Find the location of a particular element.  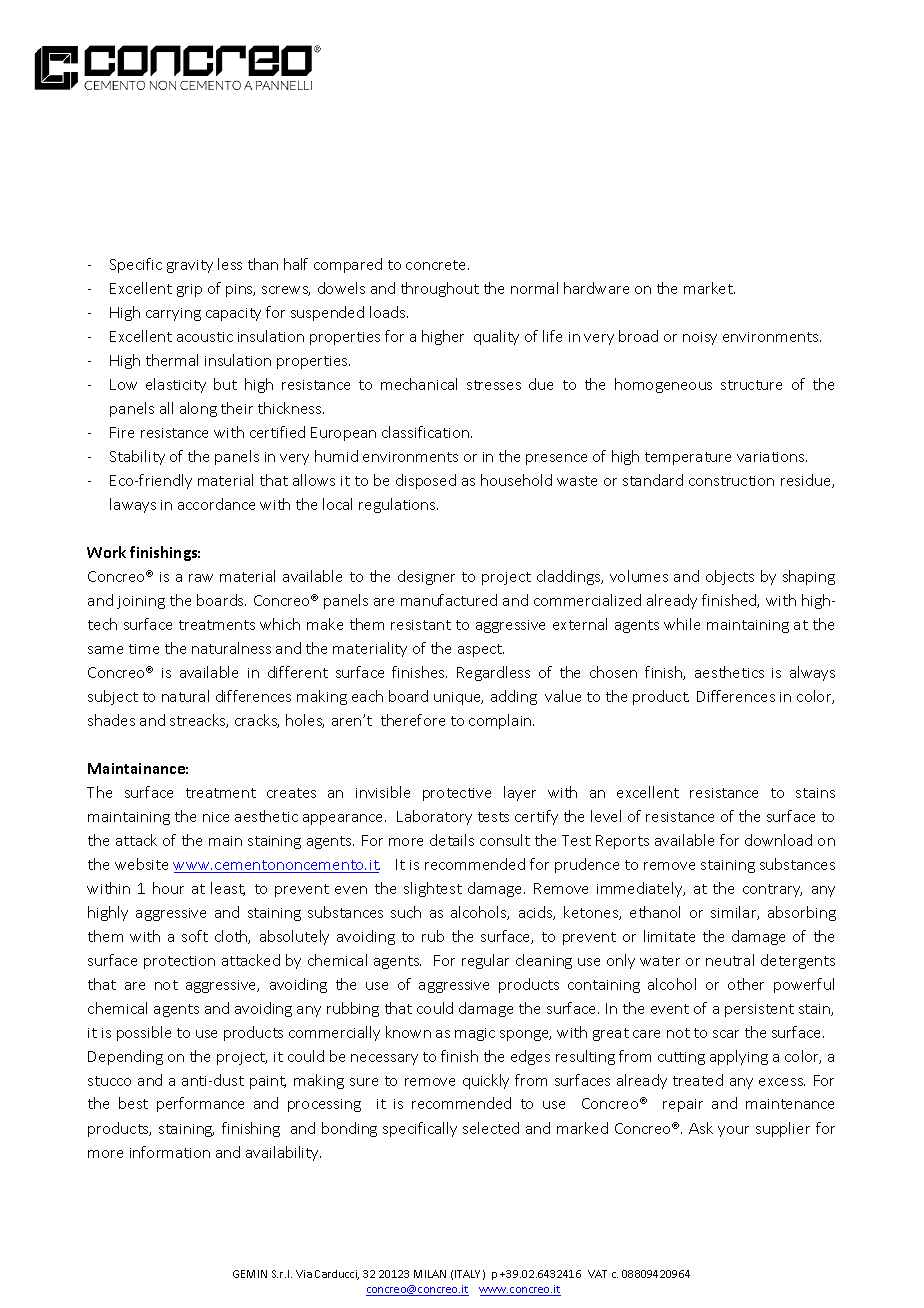

nice is located at coordinates (216, 817).
